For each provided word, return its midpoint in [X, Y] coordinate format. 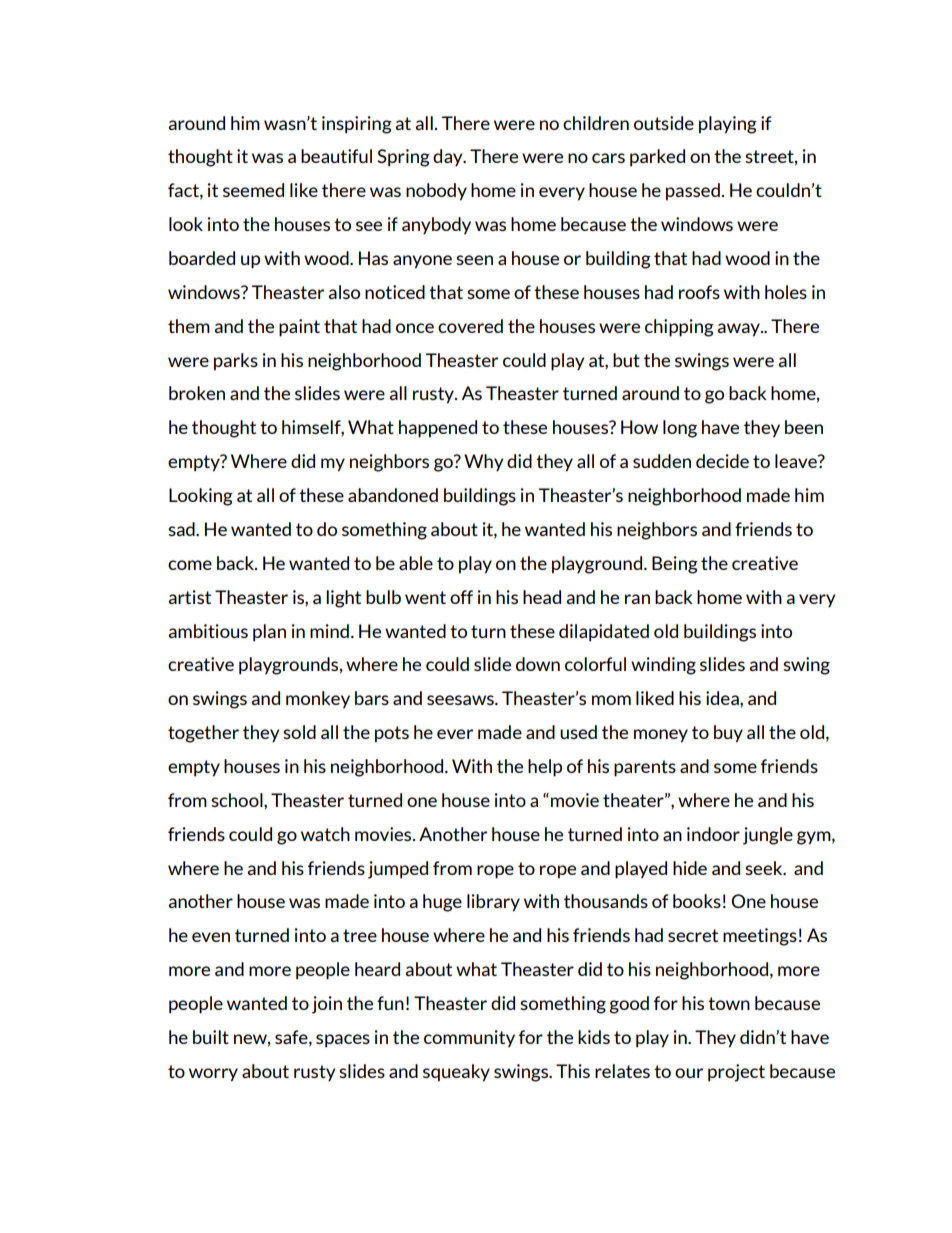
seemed [253, 190]
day [449, 157]
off [461, 597]
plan [269, 633]
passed [693, 192]
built [211, 1037]
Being [675, 565]
